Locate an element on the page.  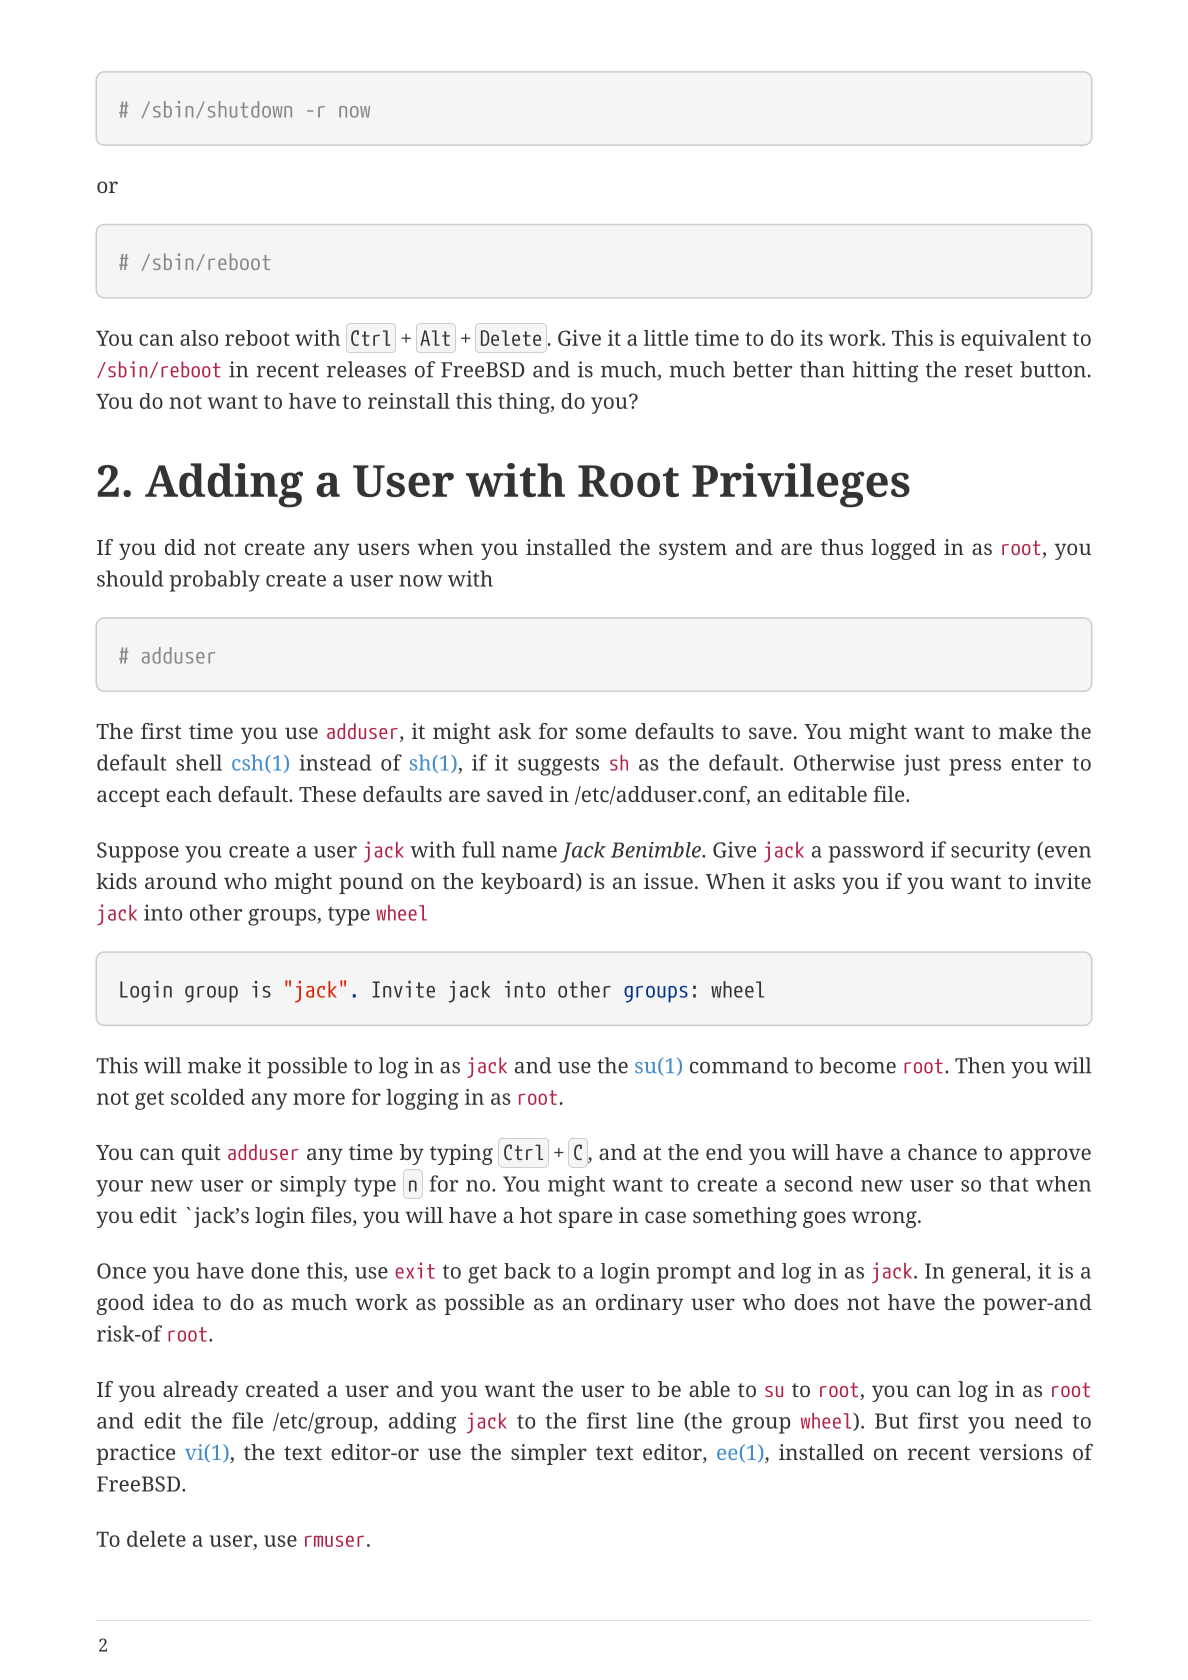
reset is located at coordinates (988, 370).
